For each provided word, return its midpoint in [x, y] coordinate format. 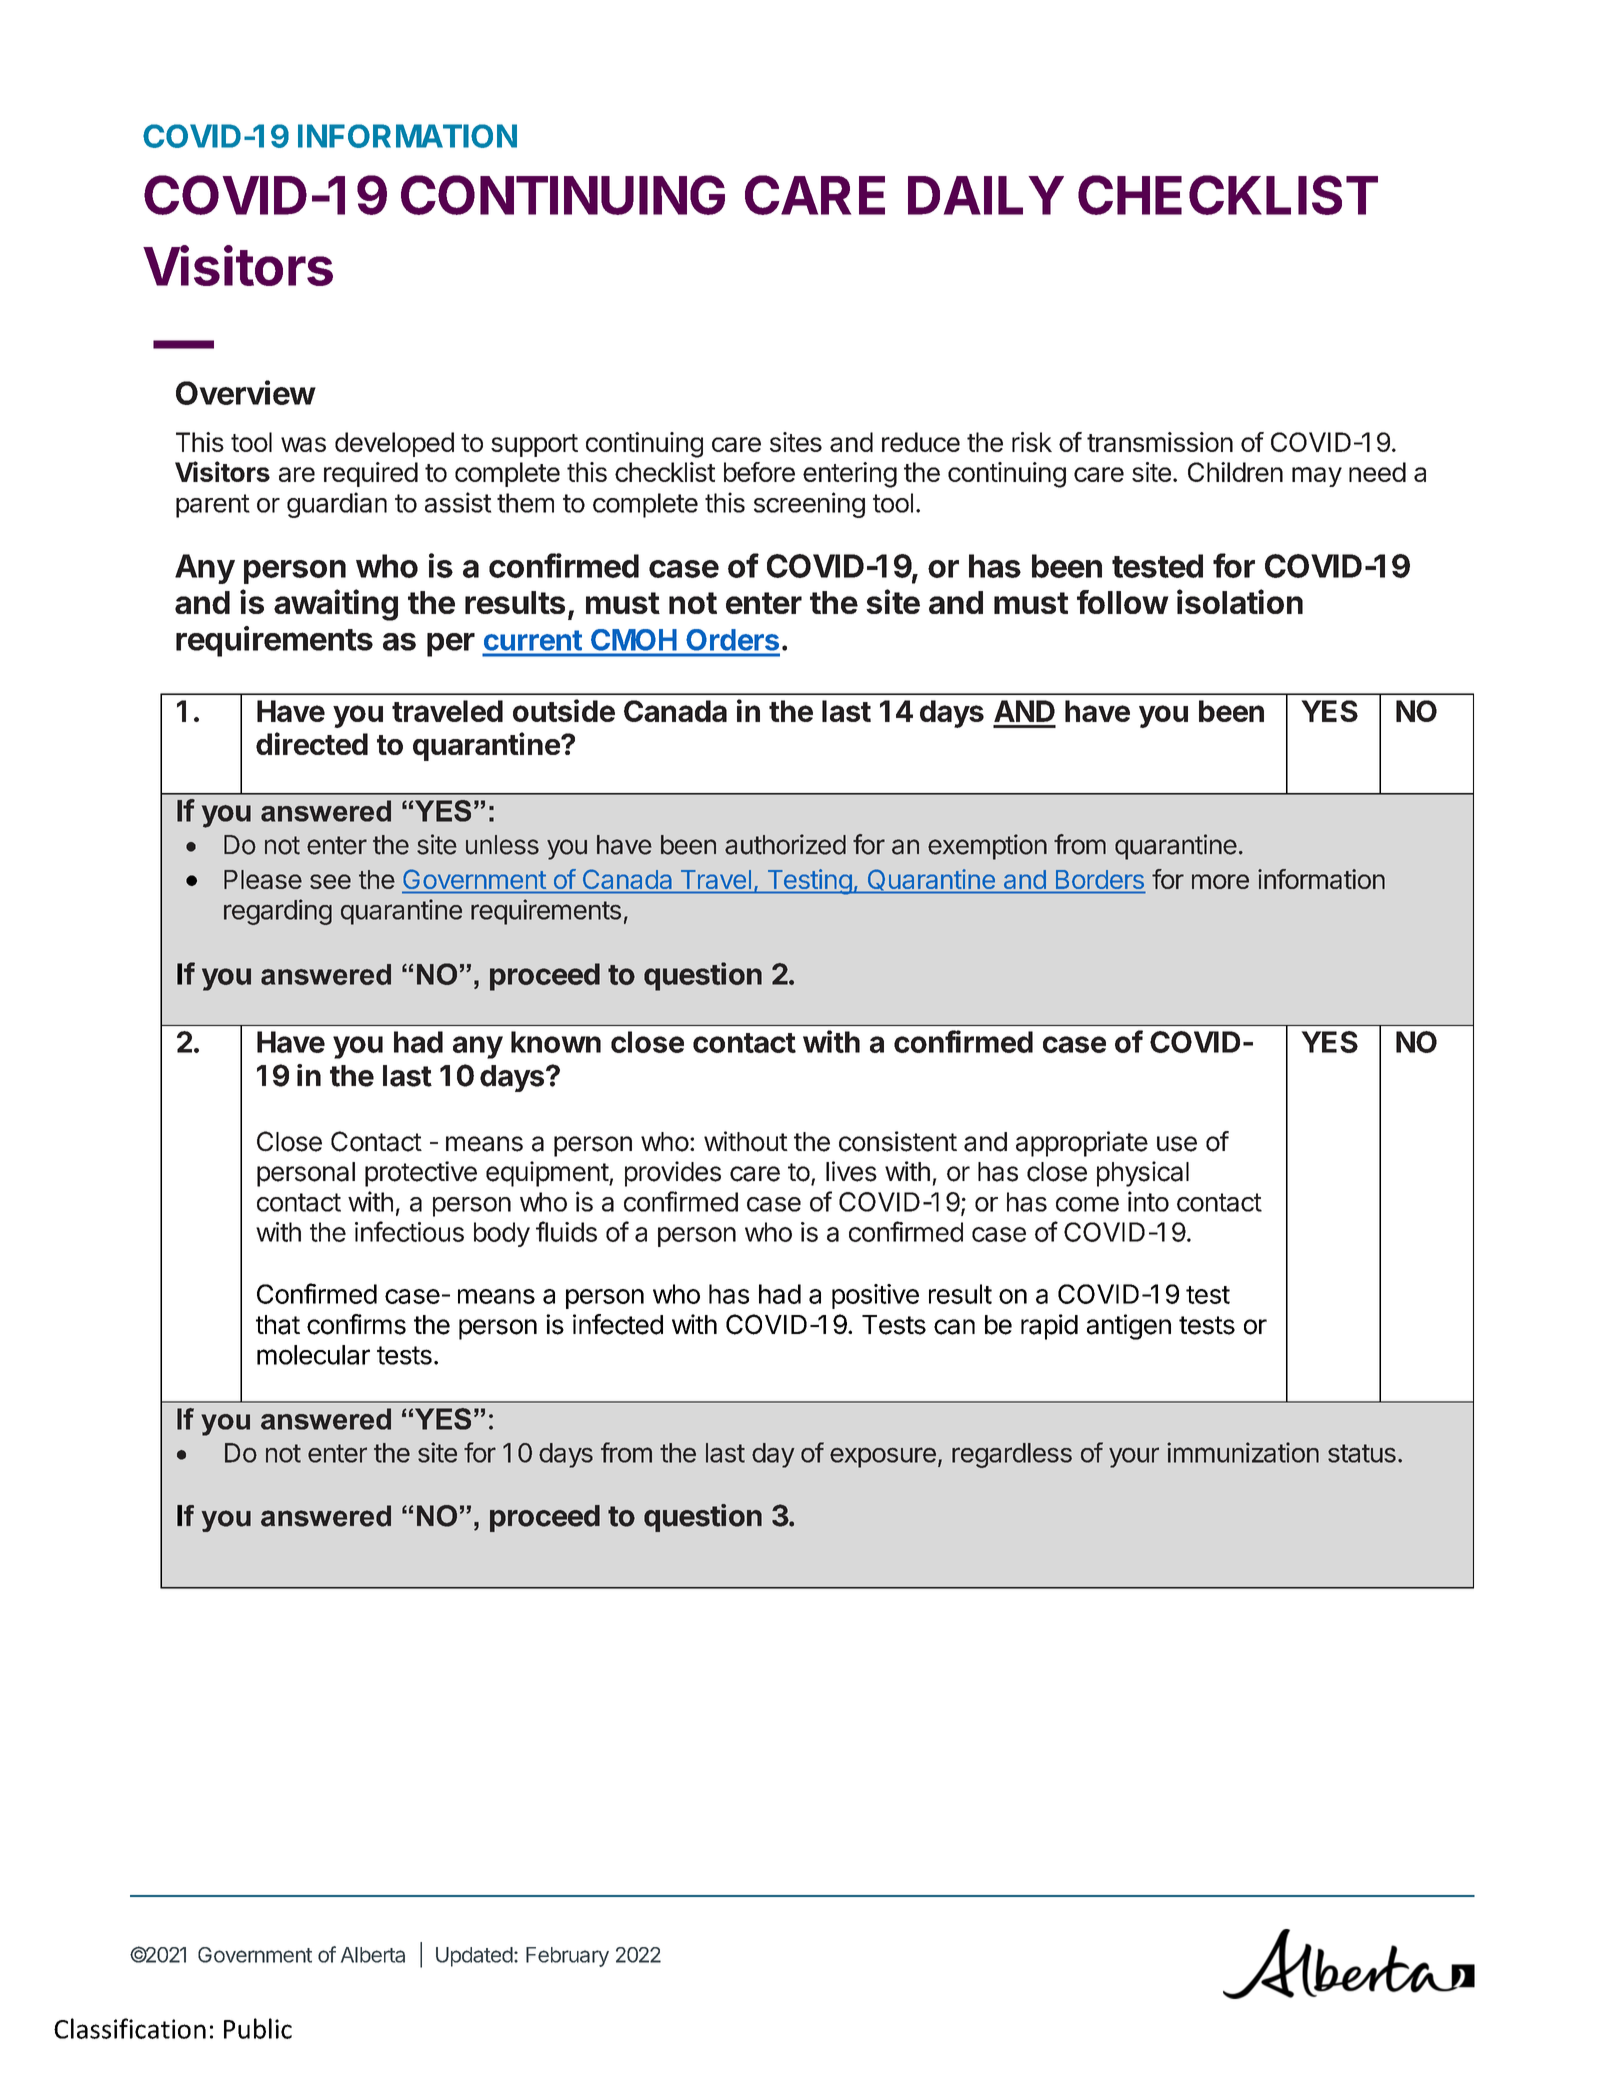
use [1177, 1144]
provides [673, 1174]
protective [421, 1174]
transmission [1160, 442]
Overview [246, 392]
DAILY [986, 195]
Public [258, 2028]
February [567, 1957]
